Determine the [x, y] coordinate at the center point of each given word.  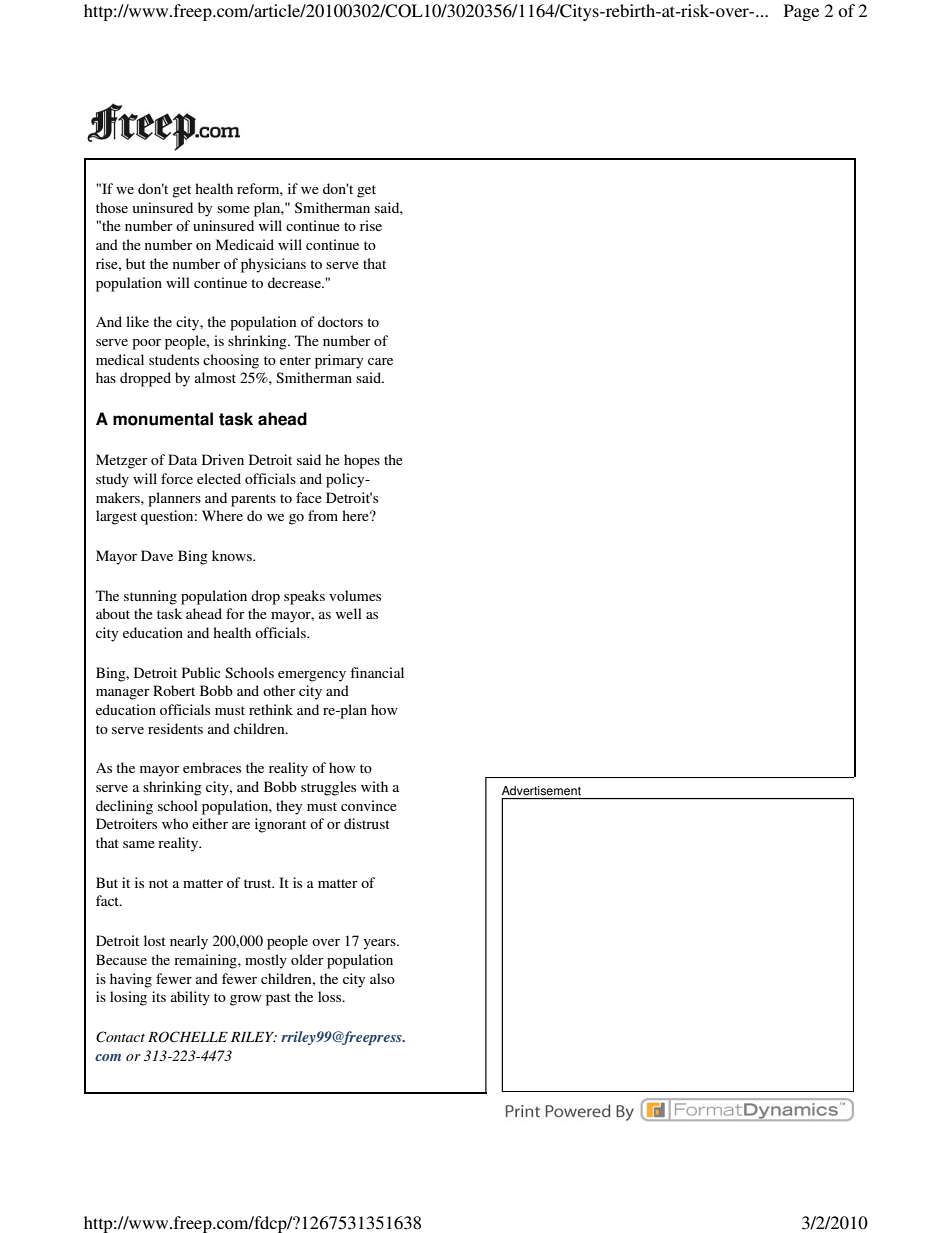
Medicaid [245, 244]
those [112, 207]
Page [801, 12]
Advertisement [541, 791]
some [233, 209]
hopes [362, 461]
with [374, 786]
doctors [340, 321]
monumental [163, 419]
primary [339, 361]
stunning [150, 597]
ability [190, 998]
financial [377, 672]
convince [369, 805]
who [175, 823]
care [380, 361]
